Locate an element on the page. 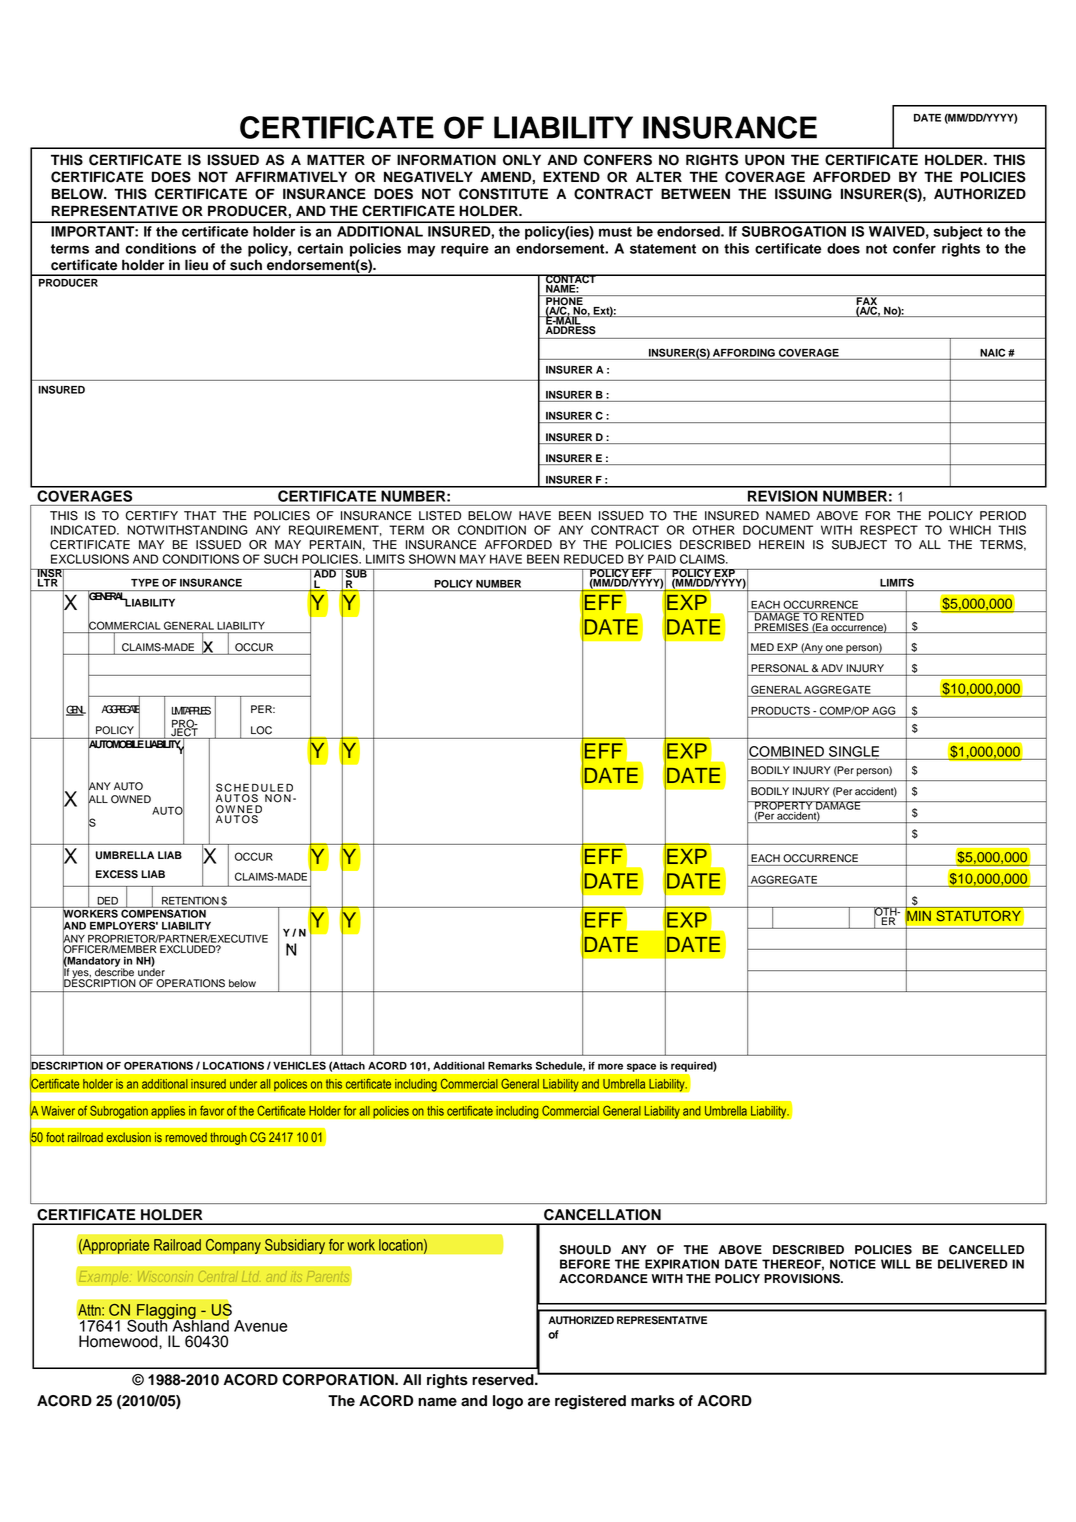 This document has height=1522, width=1076. Avenue is located at coordinates (261, 1326).
